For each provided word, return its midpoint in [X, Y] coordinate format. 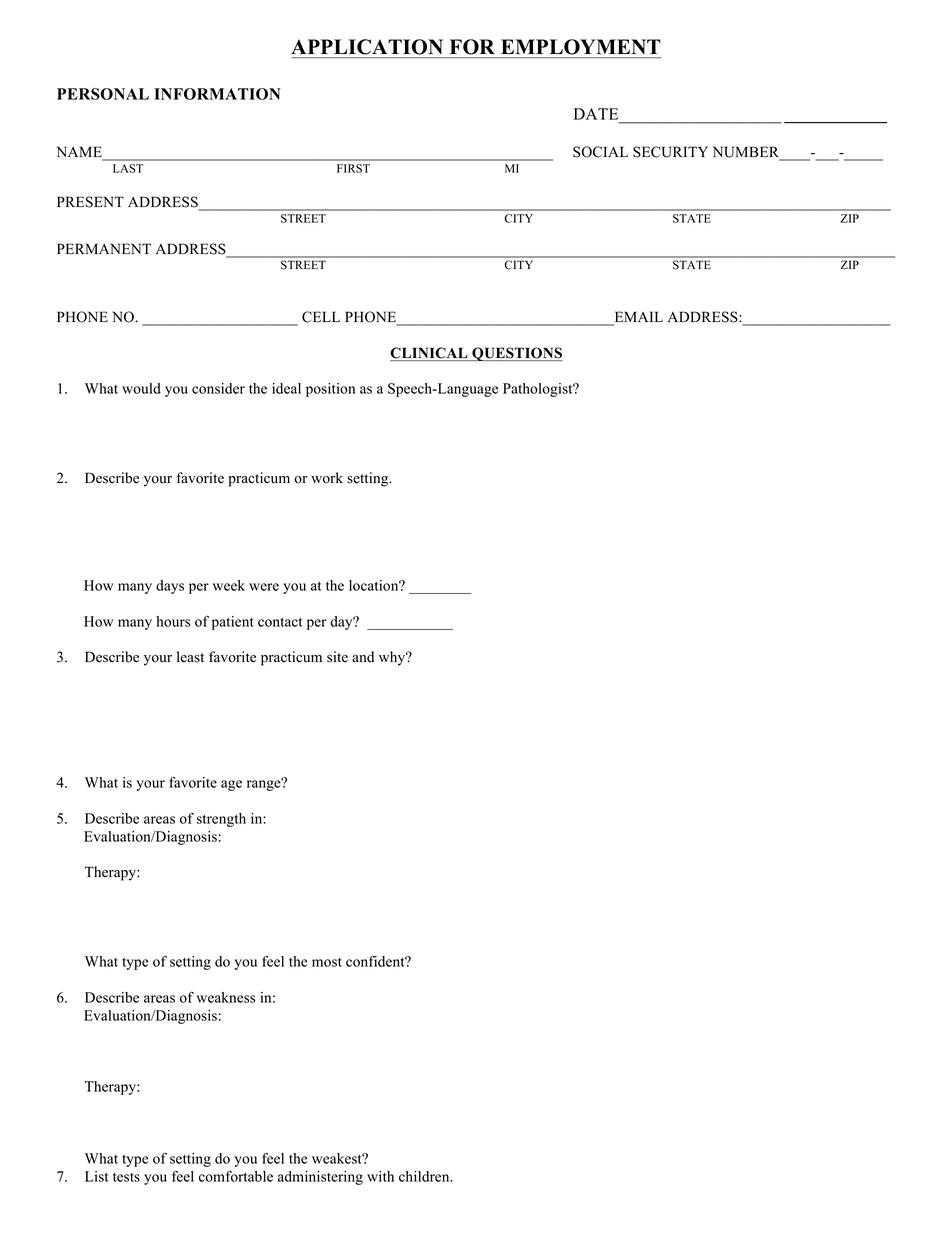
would [141, 388]
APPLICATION [367, 47]
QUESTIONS [516, 354]
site [337, 657]
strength [221, 820]
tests [126, 1177]
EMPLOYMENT [581, 47]
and [363, 657]
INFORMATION [217, 94]
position [330, 390]
